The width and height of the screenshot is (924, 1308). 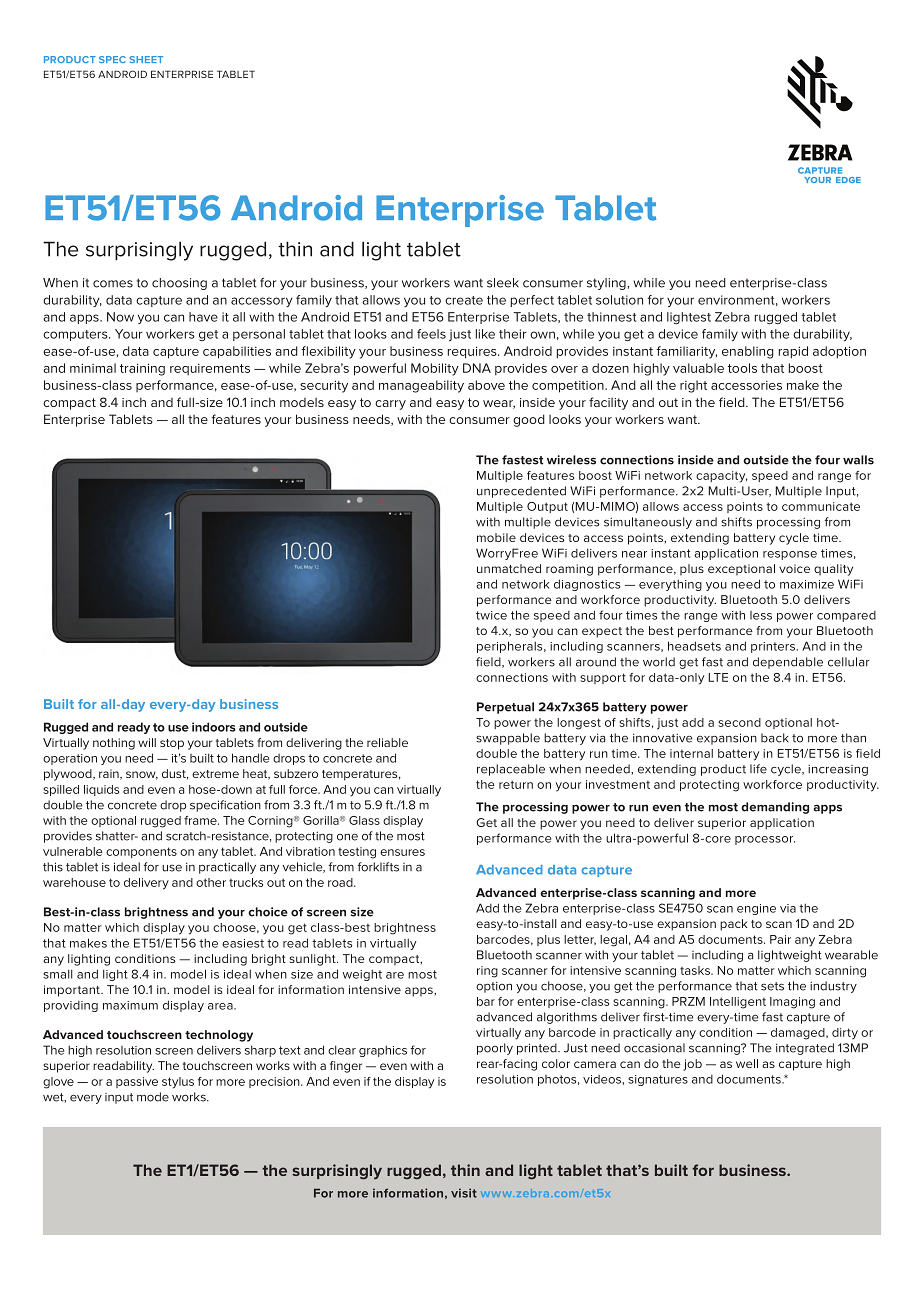 I want to click on requirements, so click(x=210, y=370).
